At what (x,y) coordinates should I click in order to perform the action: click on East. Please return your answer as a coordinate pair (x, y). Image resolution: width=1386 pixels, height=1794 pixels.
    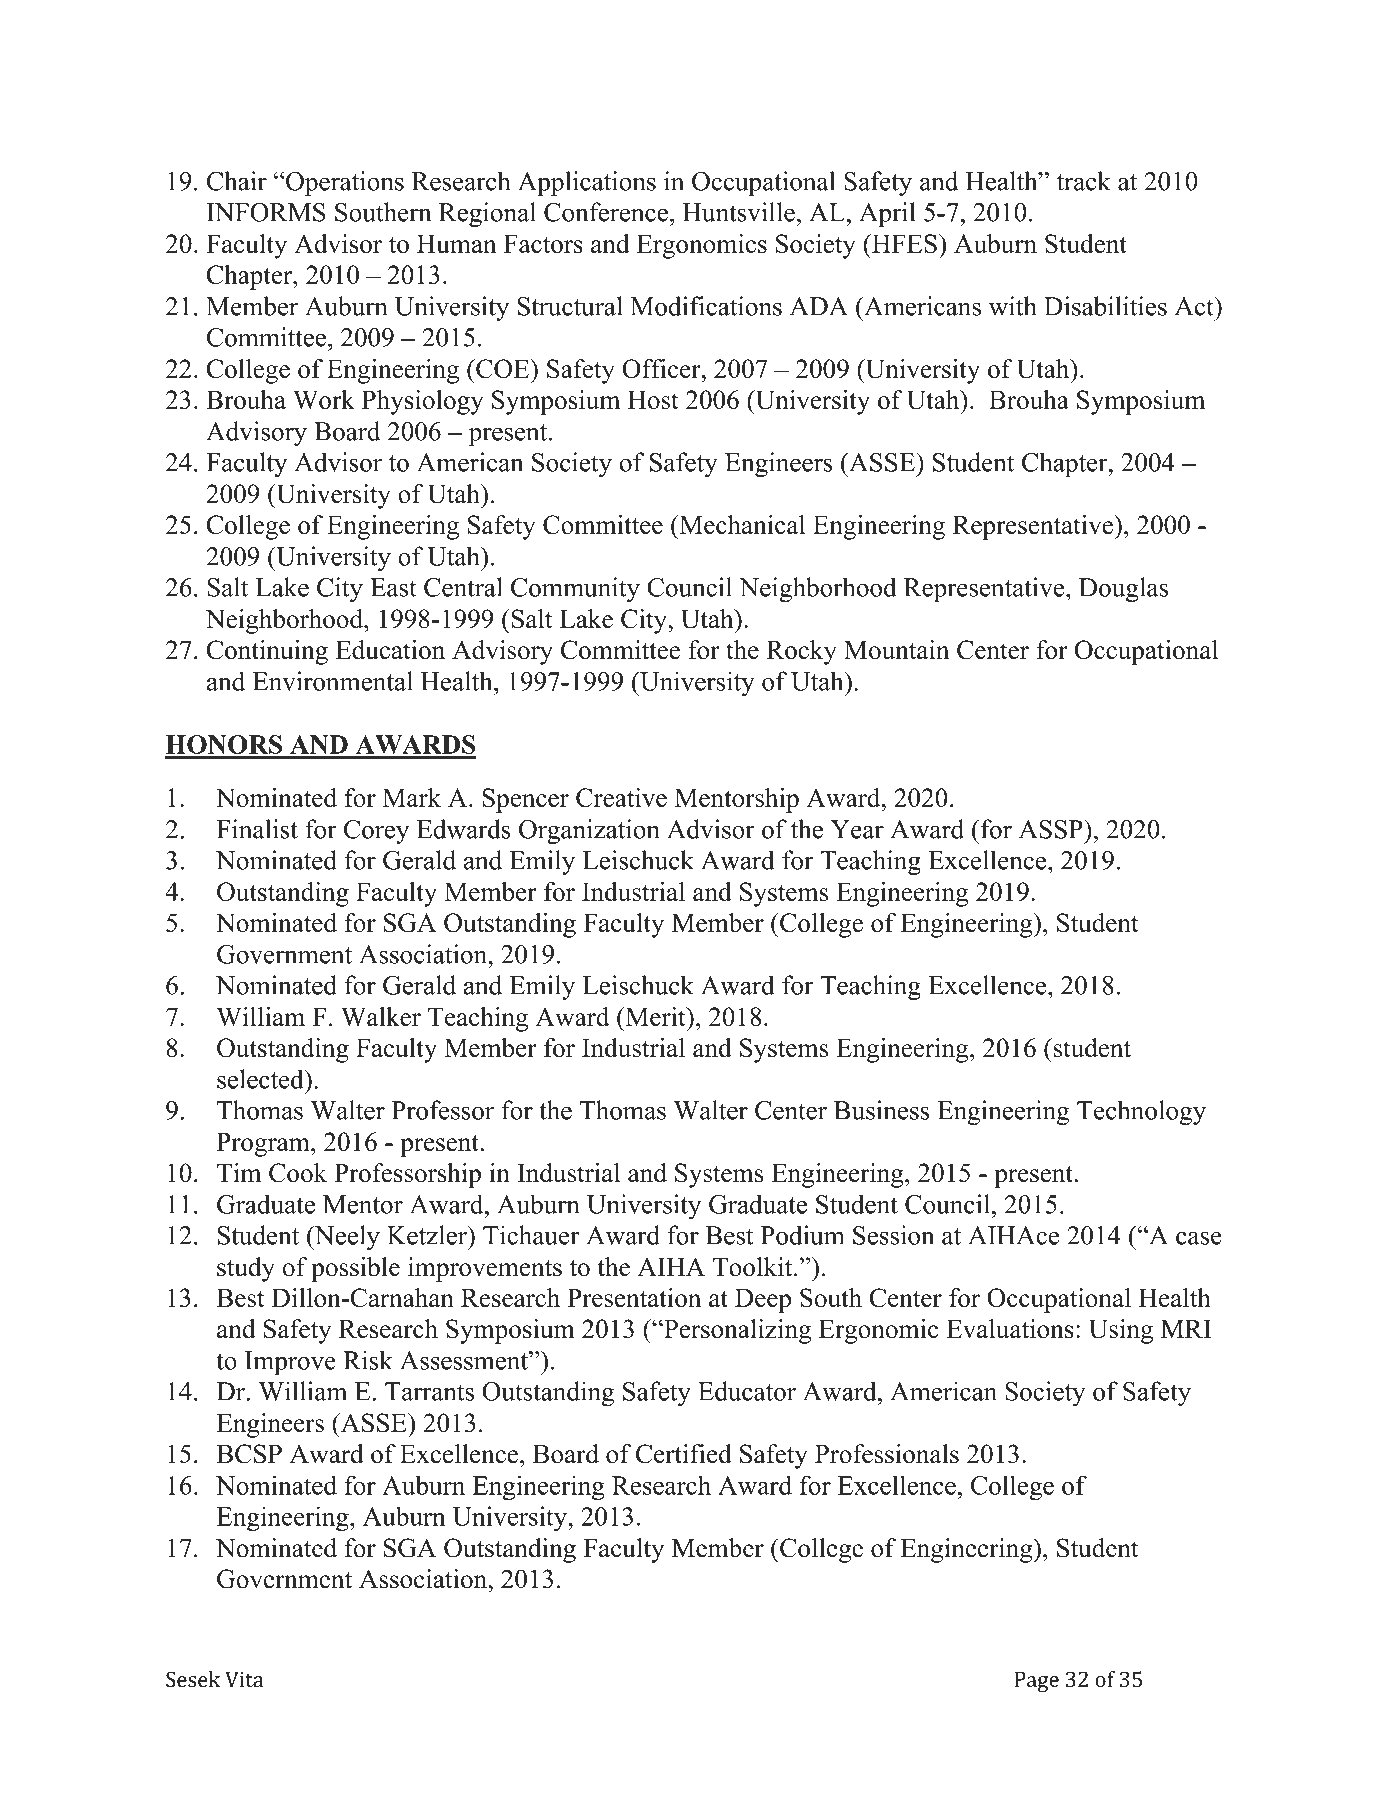
    Looking at the image, I should click on (393, 587).
